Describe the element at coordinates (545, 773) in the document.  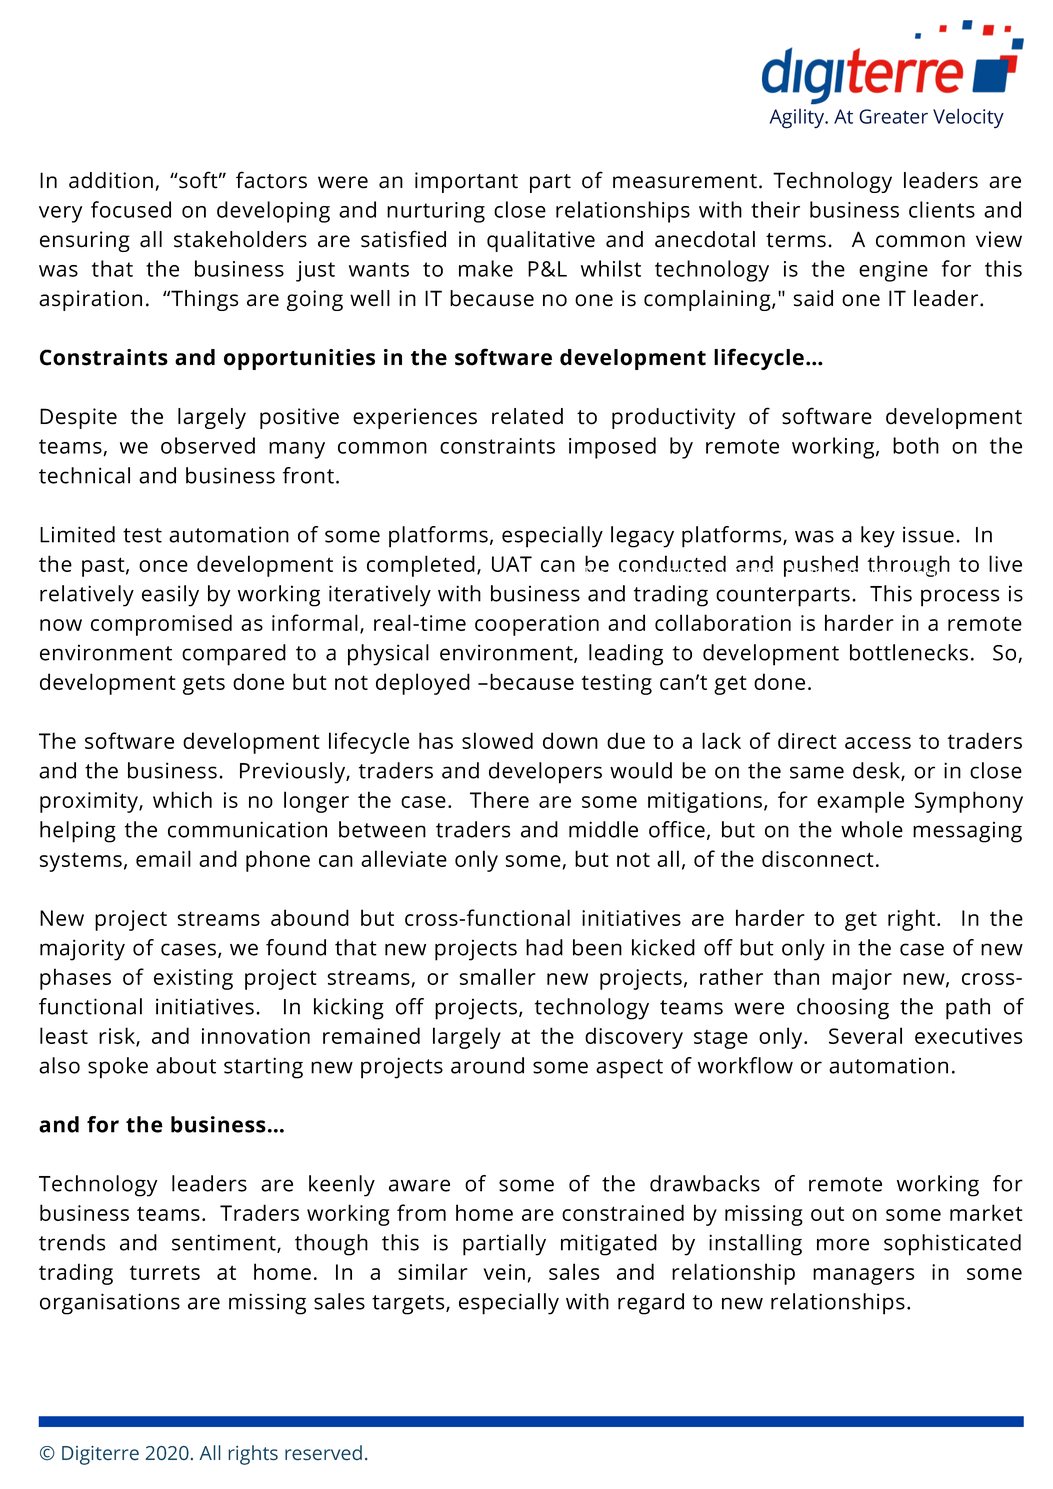
I see `developers` at that location.
